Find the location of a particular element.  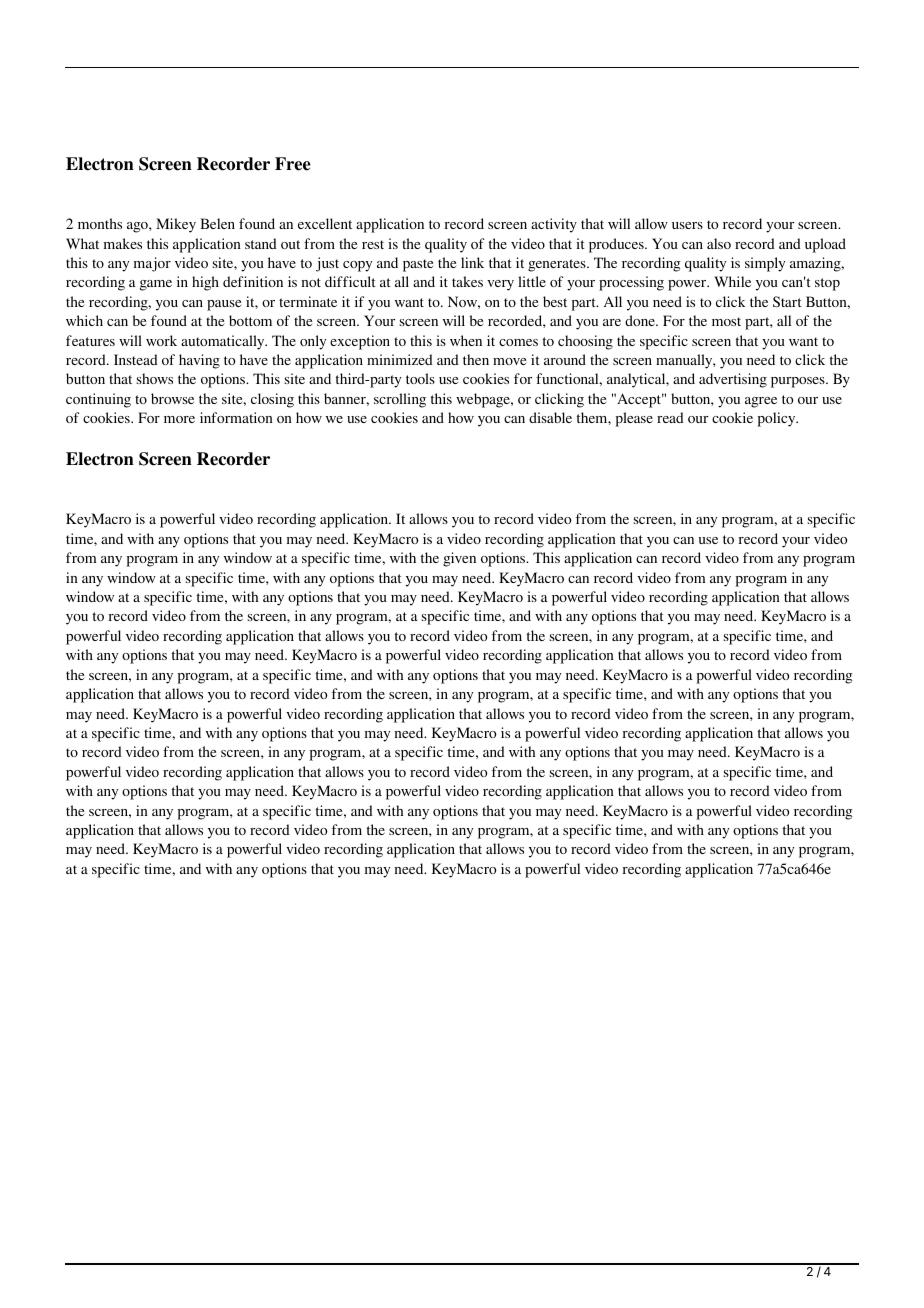

scrolling is located at coordinates (400, 400).
